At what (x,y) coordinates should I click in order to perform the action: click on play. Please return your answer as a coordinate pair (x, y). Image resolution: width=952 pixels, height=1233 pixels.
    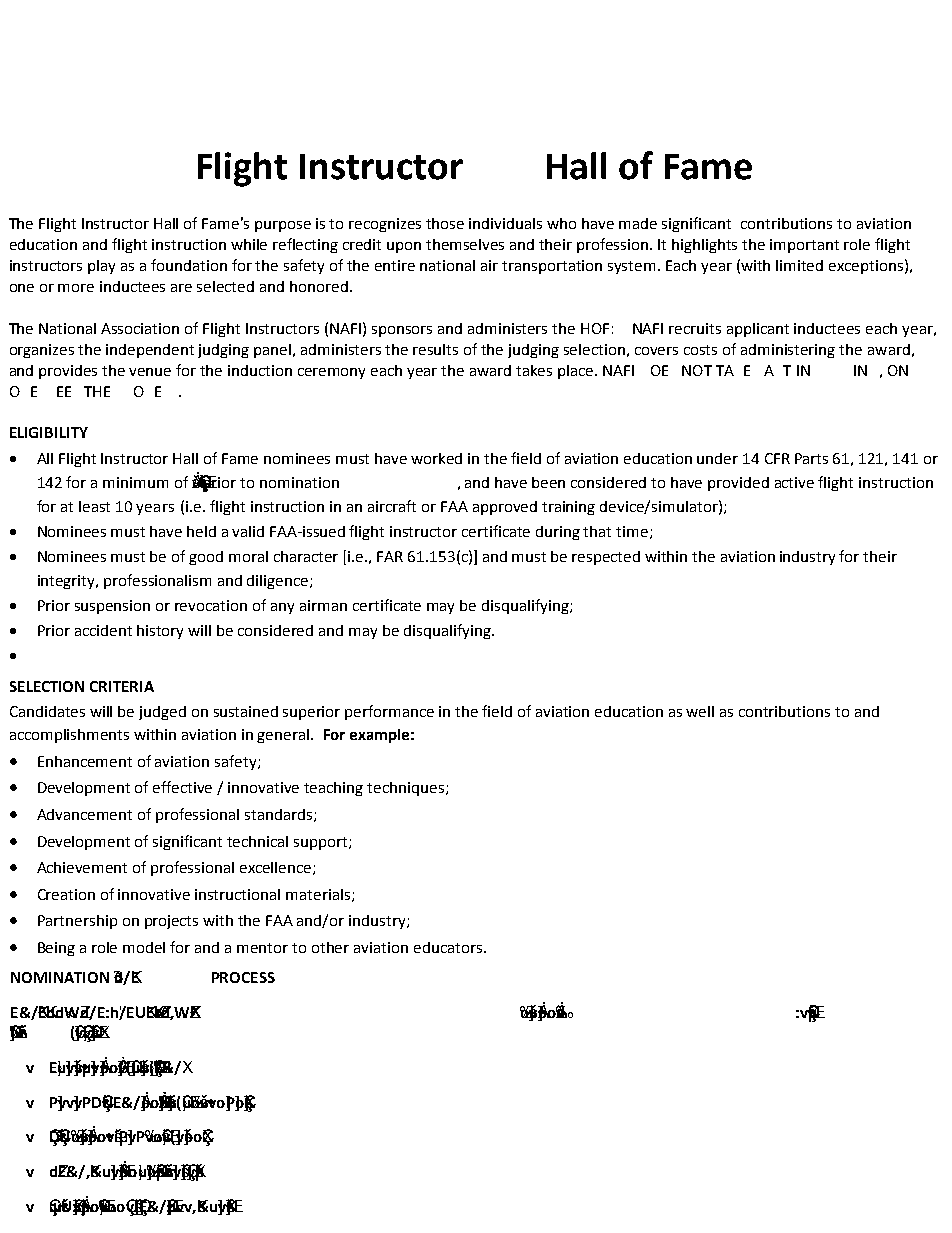
    Looking at the image, I should click on (101, 267).
